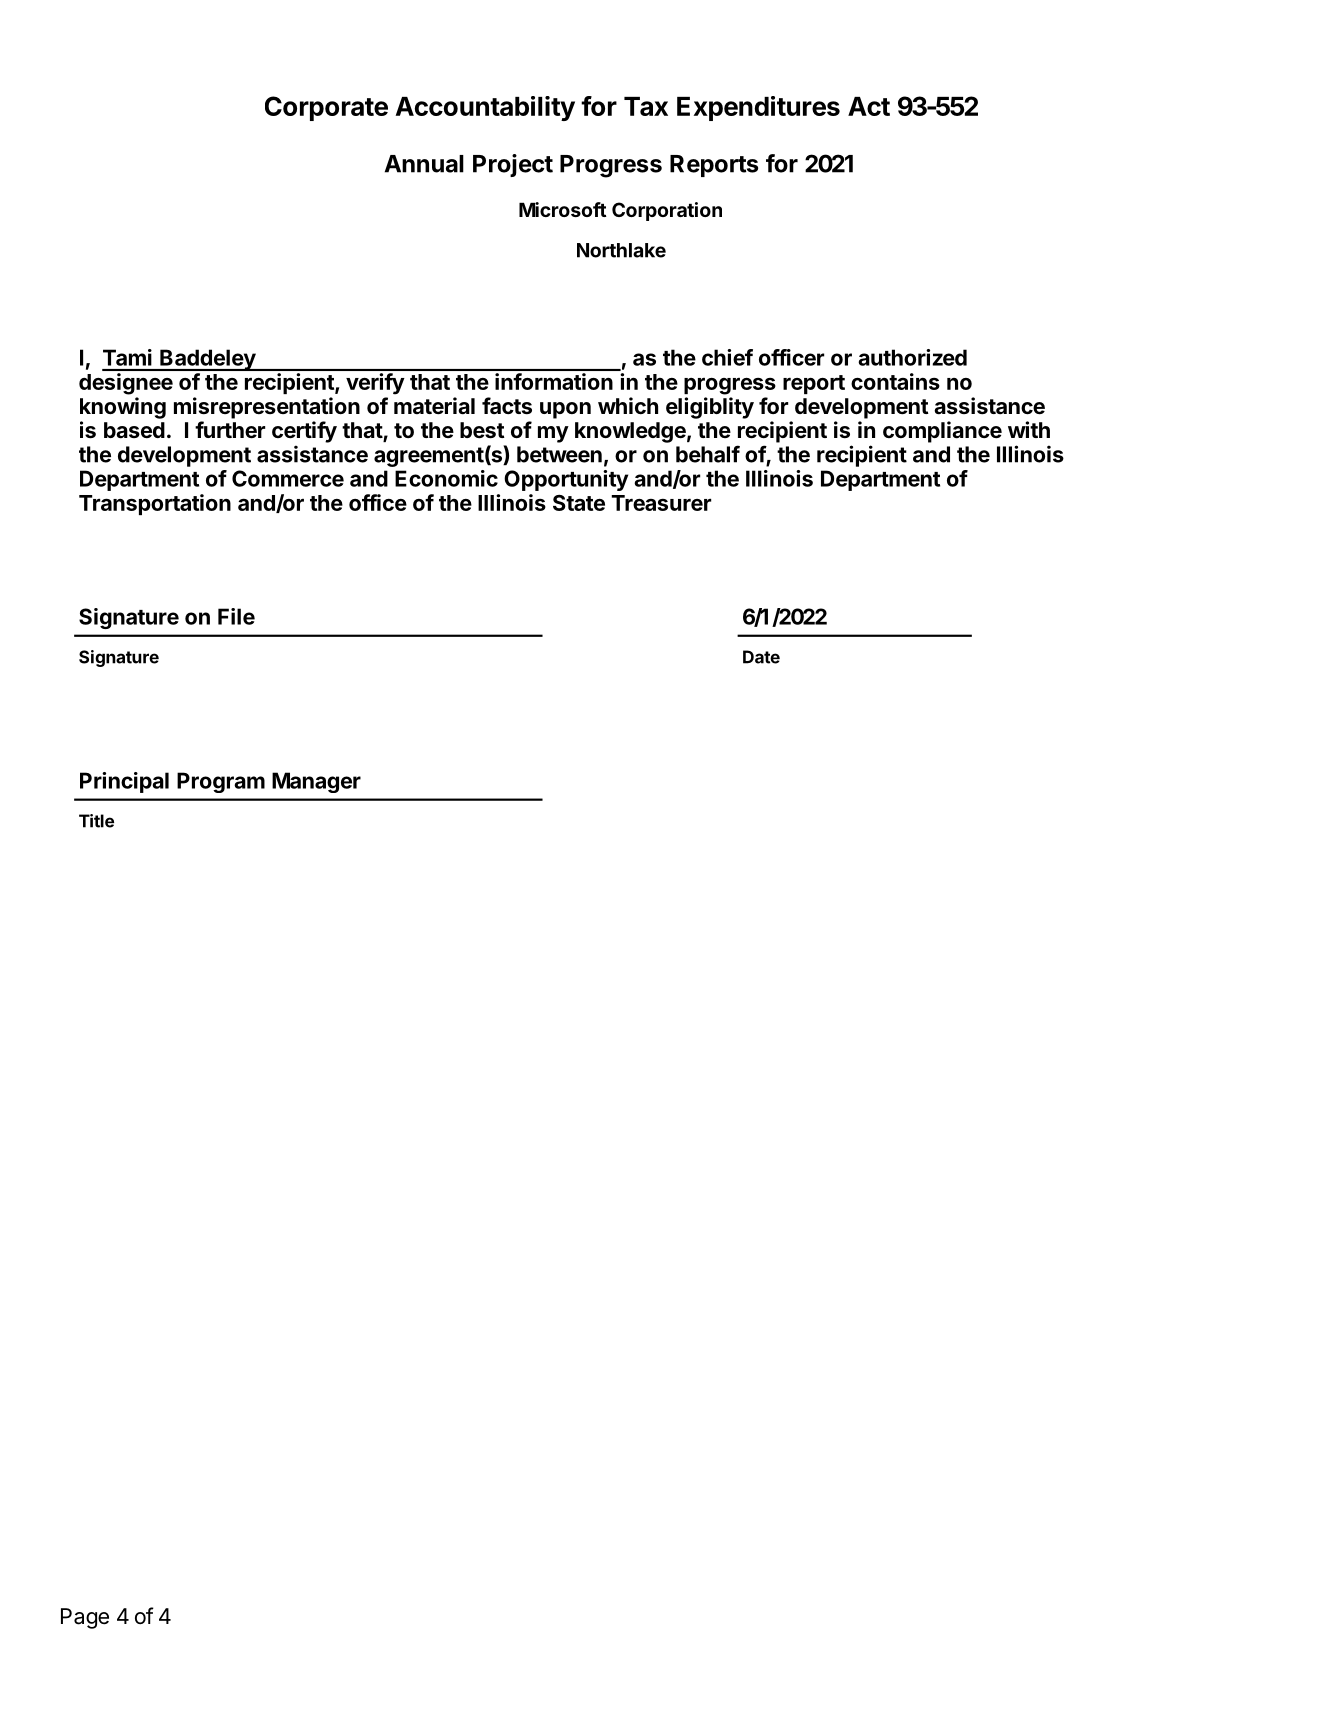 This page has width=1327, height=1717. What do you see at coordinates (316, 782) in the page?
I see `Manager` at bounding box center [316, 782].
